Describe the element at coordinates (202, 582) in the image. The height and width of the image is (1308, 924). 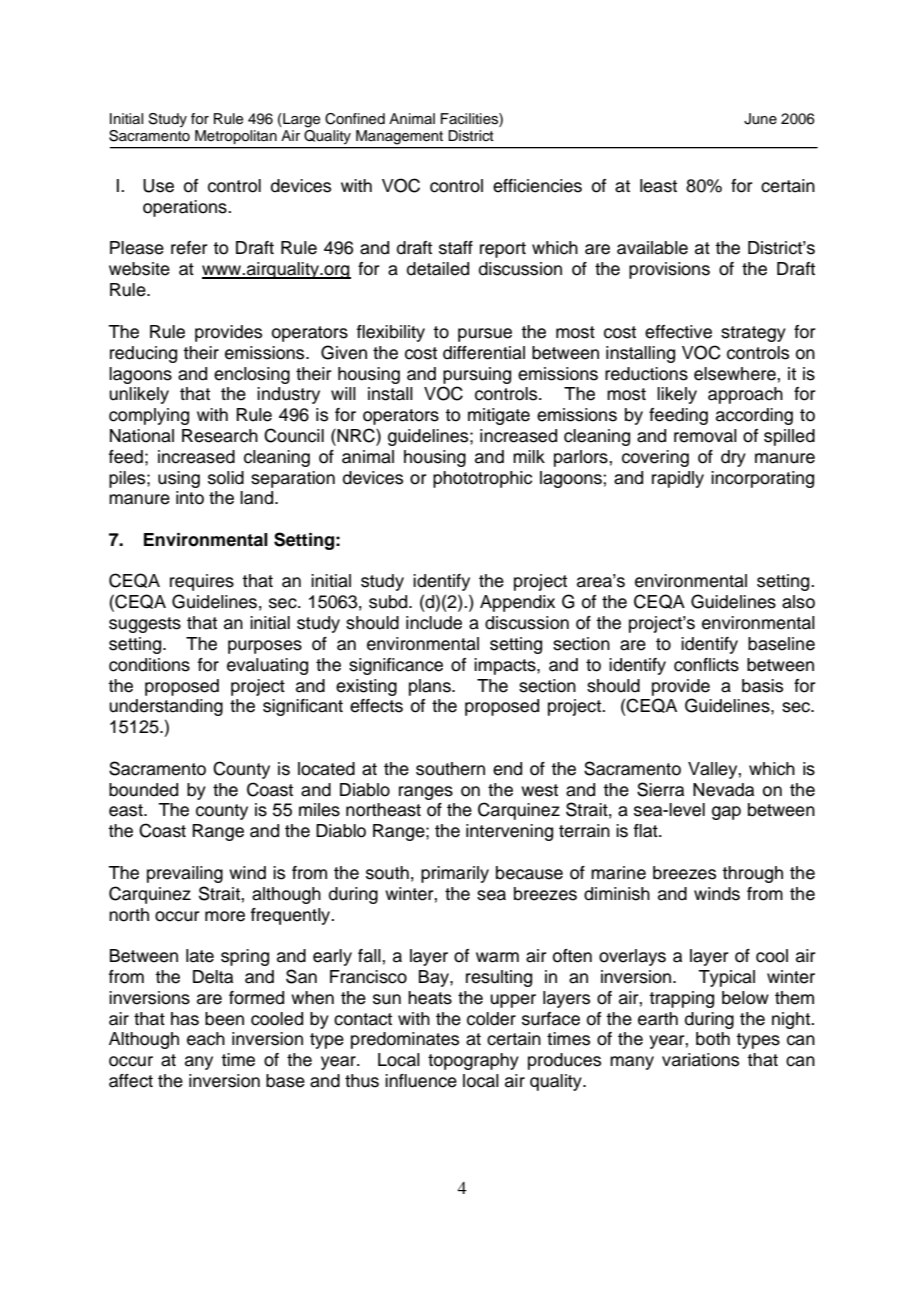
I see `requires` at that location.
